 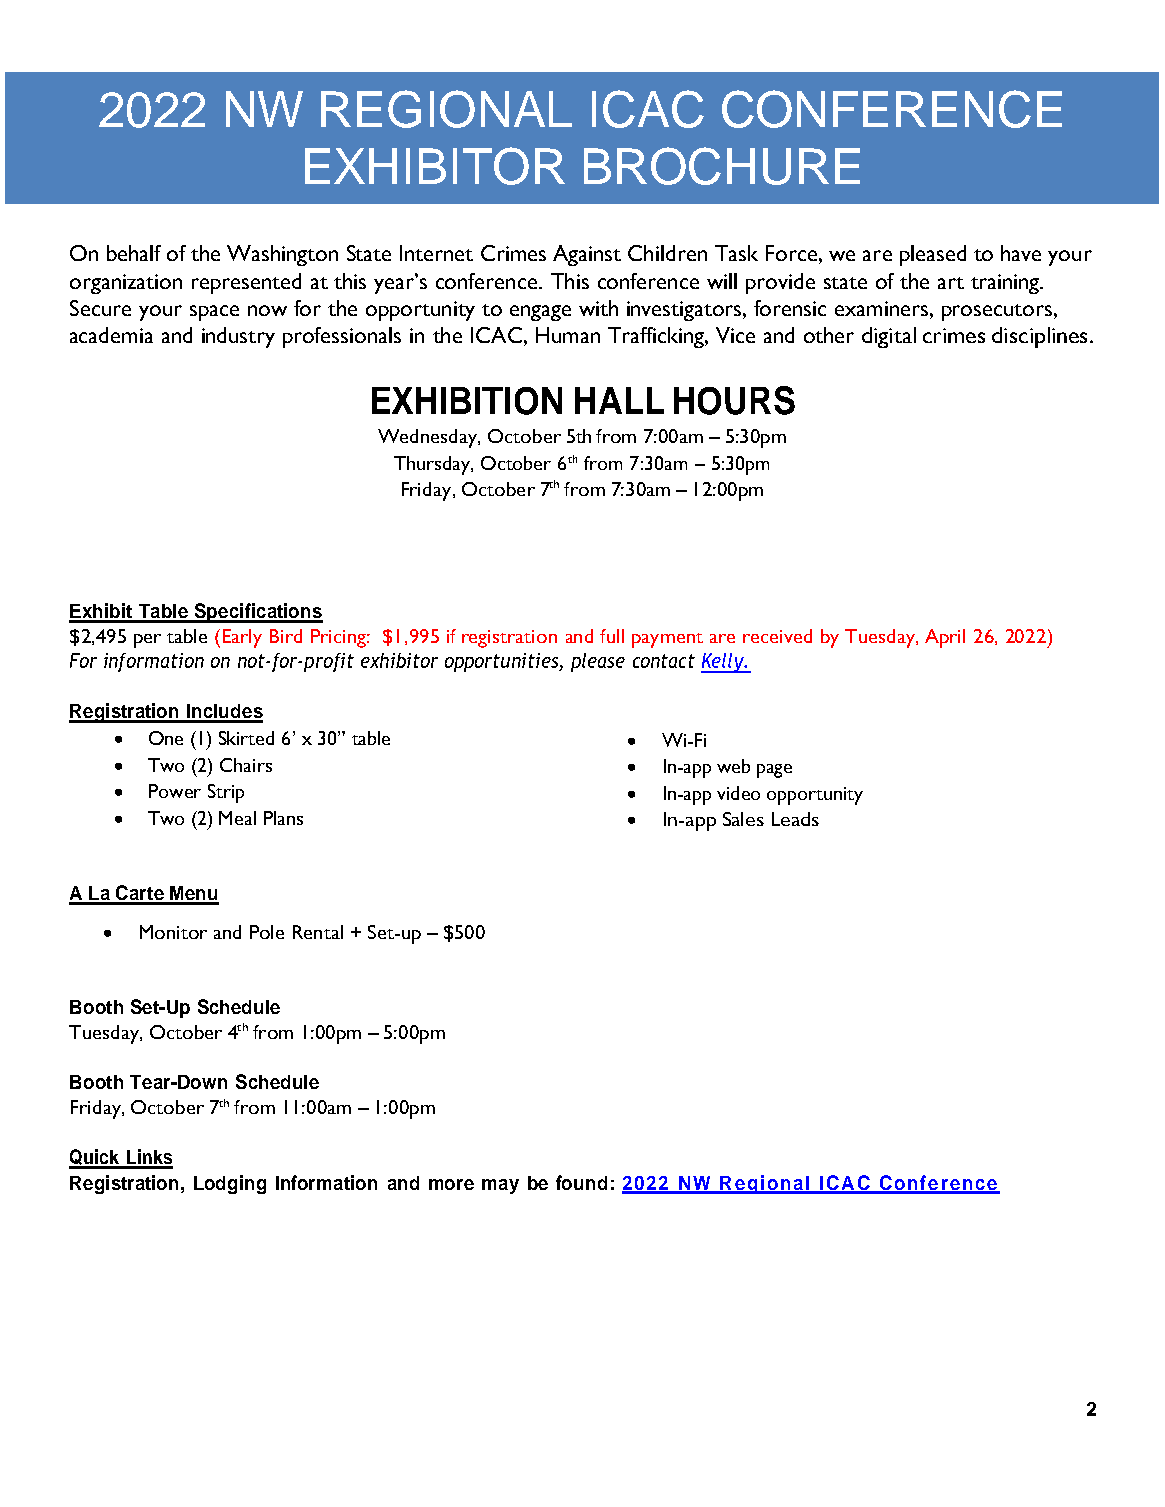 I want to click on Rental, so click(x=318, y=932).
